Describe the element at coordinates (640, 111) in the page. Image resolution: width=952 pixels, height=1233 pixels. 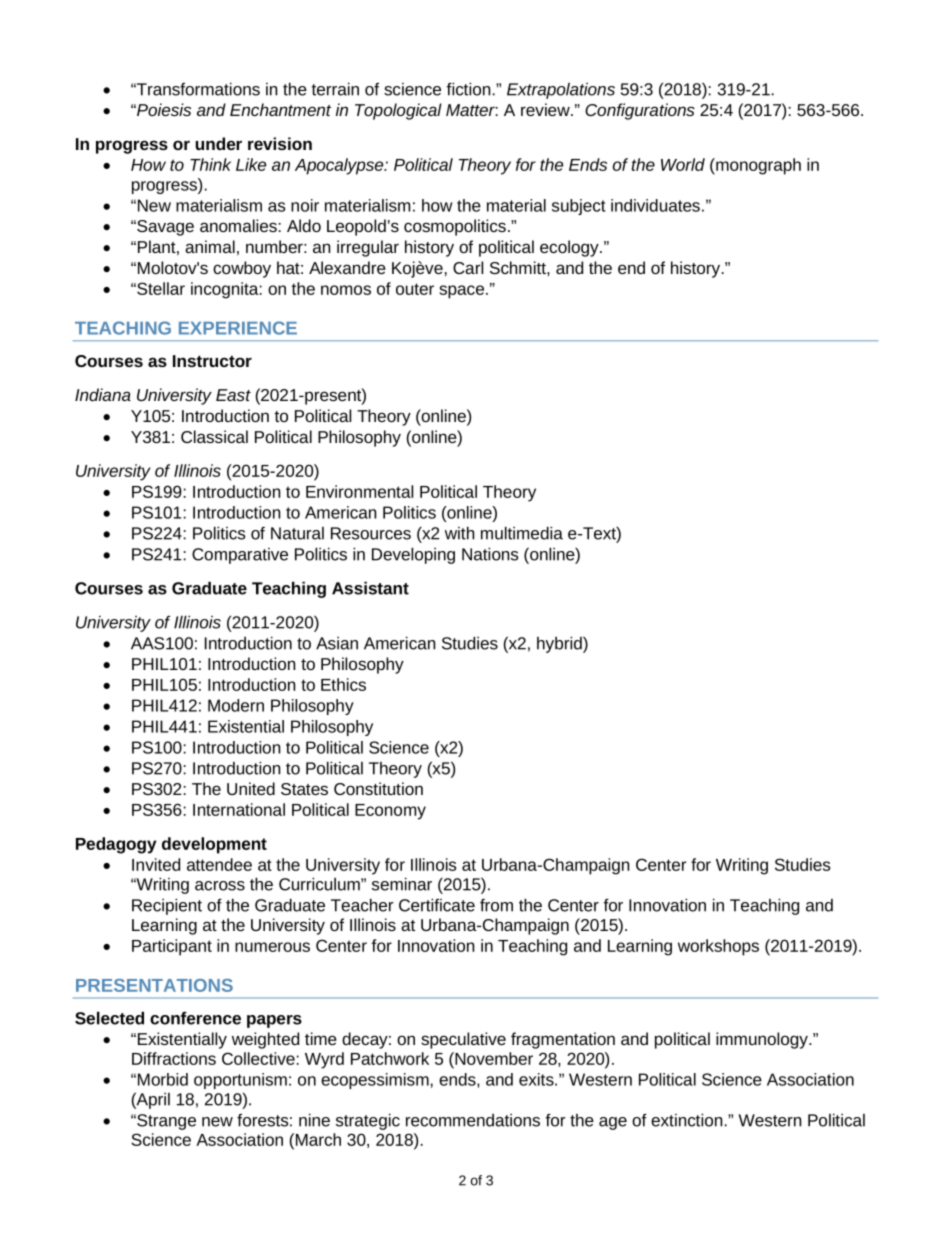
I see `Configurations` at that location.
